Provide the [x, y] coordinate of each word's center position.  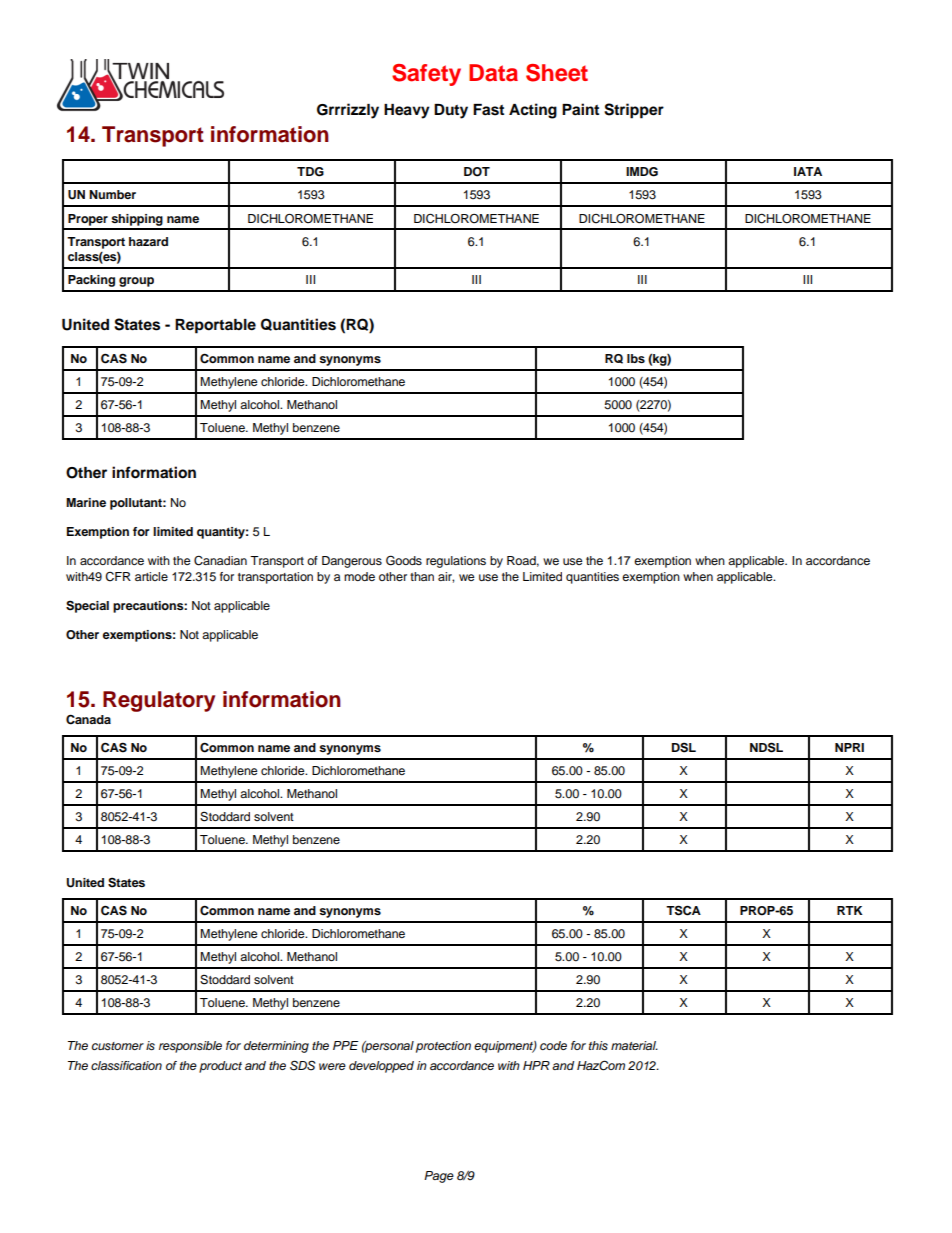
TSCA [683, 910]
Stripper [634, 111]
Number [112, 194]
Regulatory [159, 701]
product [220, 1067]
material [634, 1045]
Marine [86, 502]
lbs [636, 358]
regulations [456, 562]
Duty [451, 111]
